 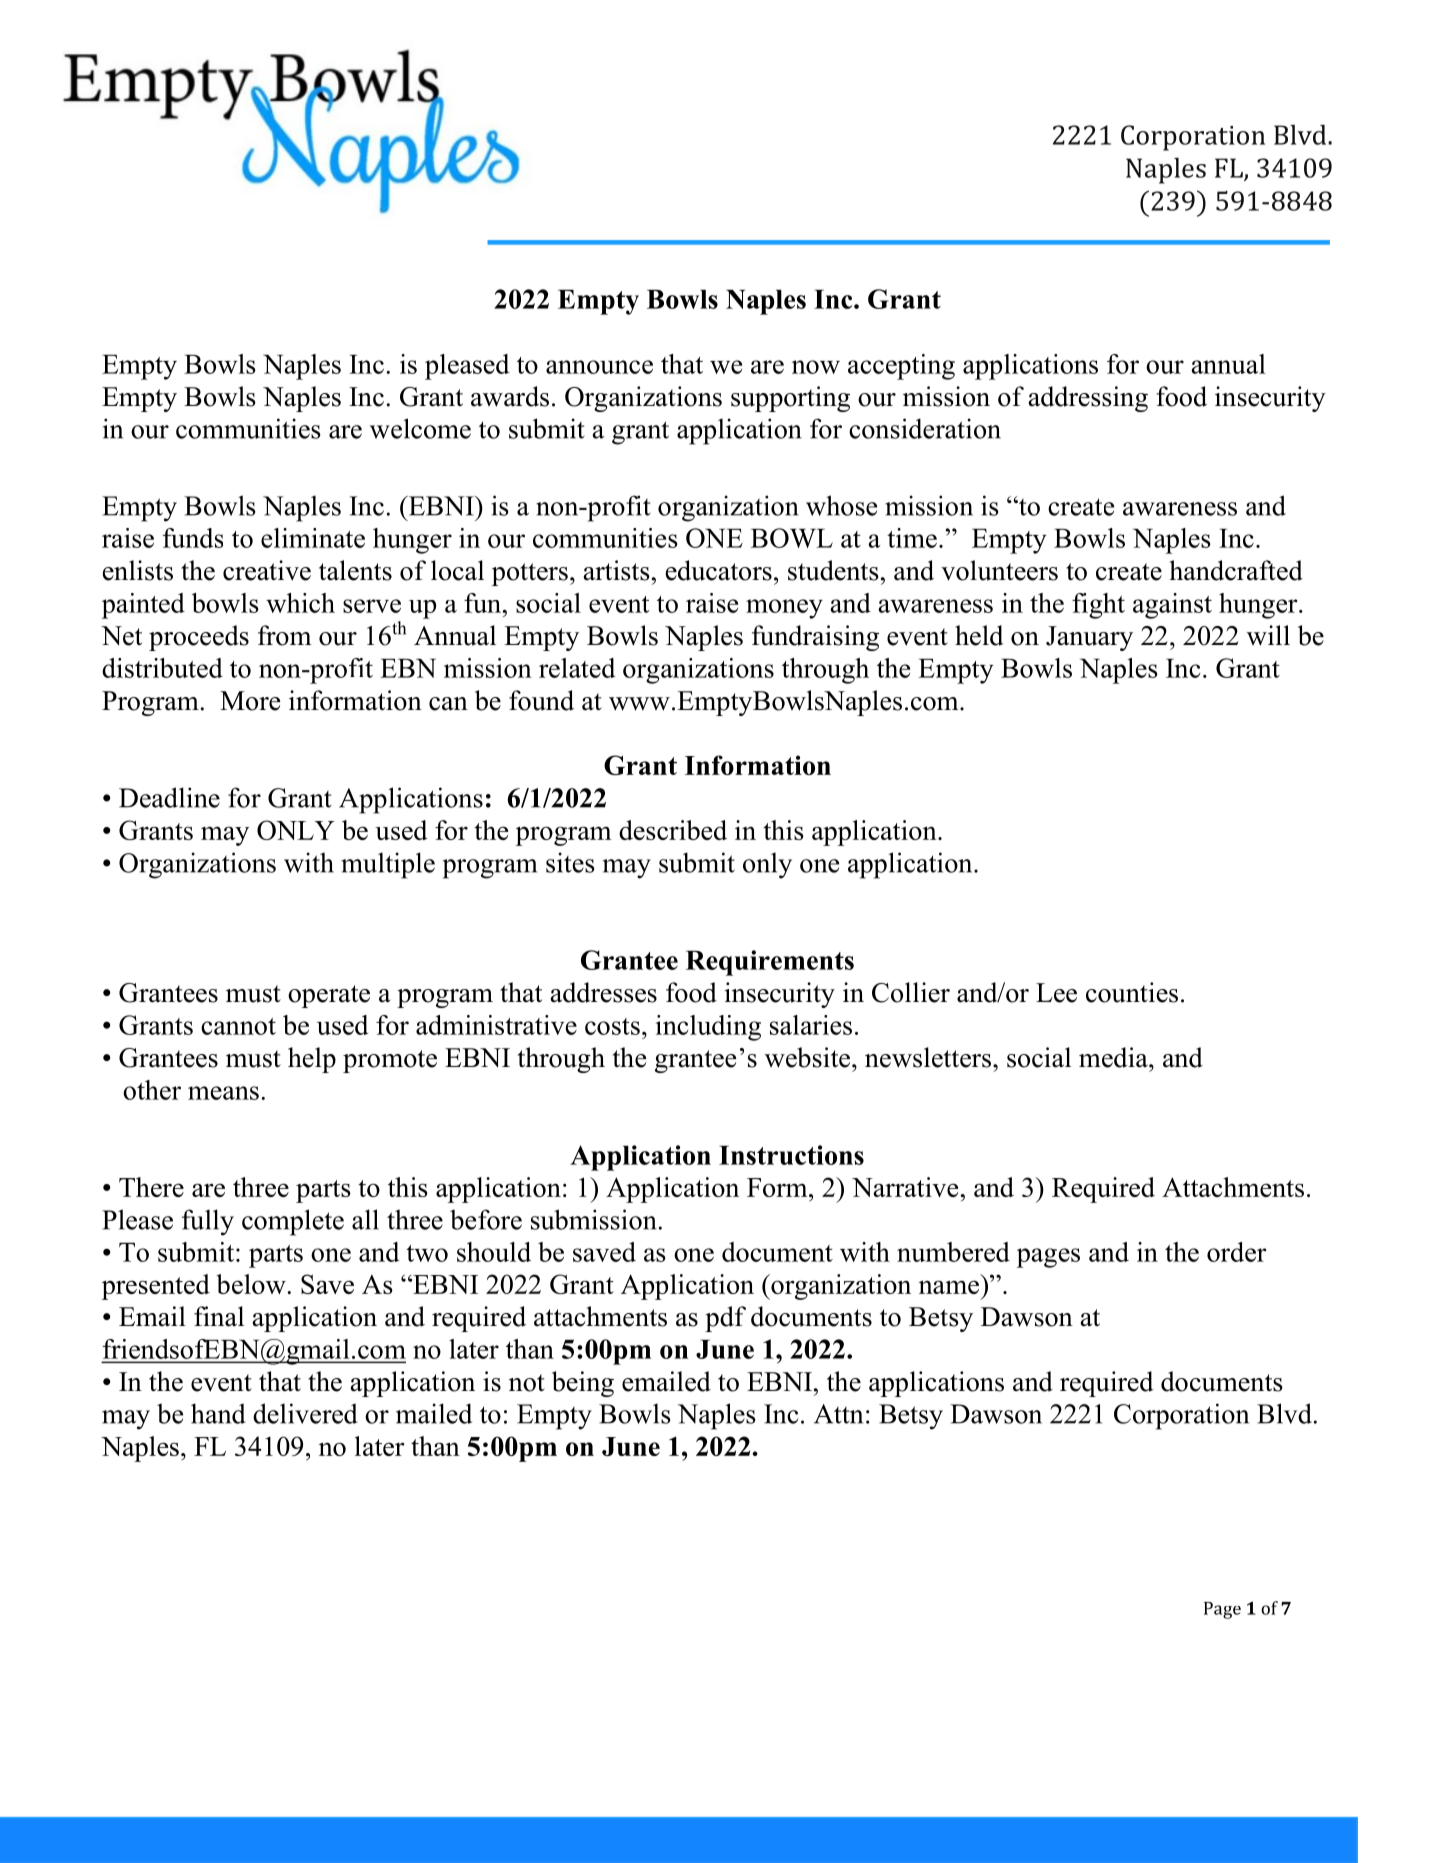 What do you see at coordinates (1088, 399) in the screenshot?
I see `addressing` at bounding box center [1088, 399].
